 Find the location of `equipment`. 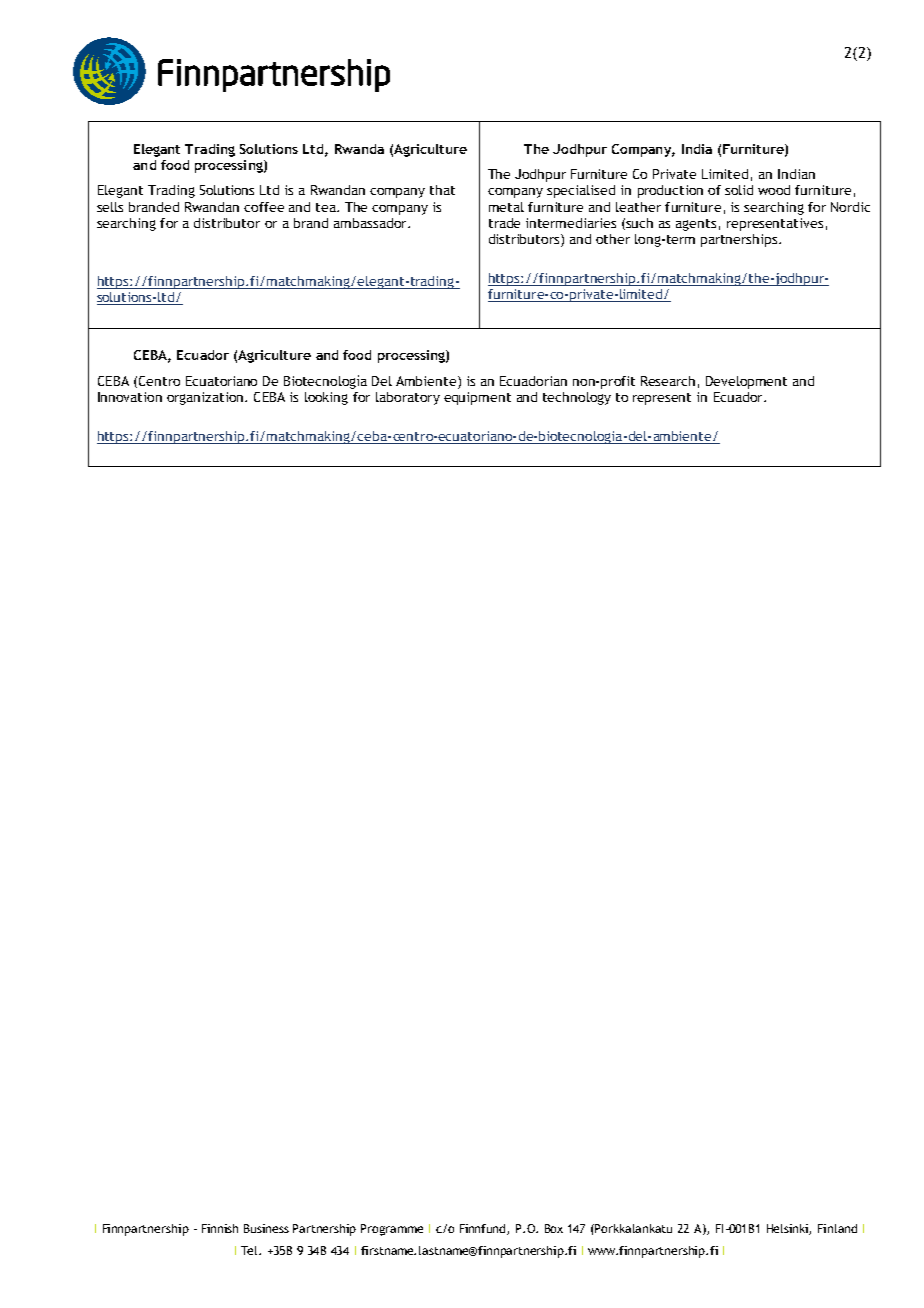

equipment is located at coordinates (477, 398).
